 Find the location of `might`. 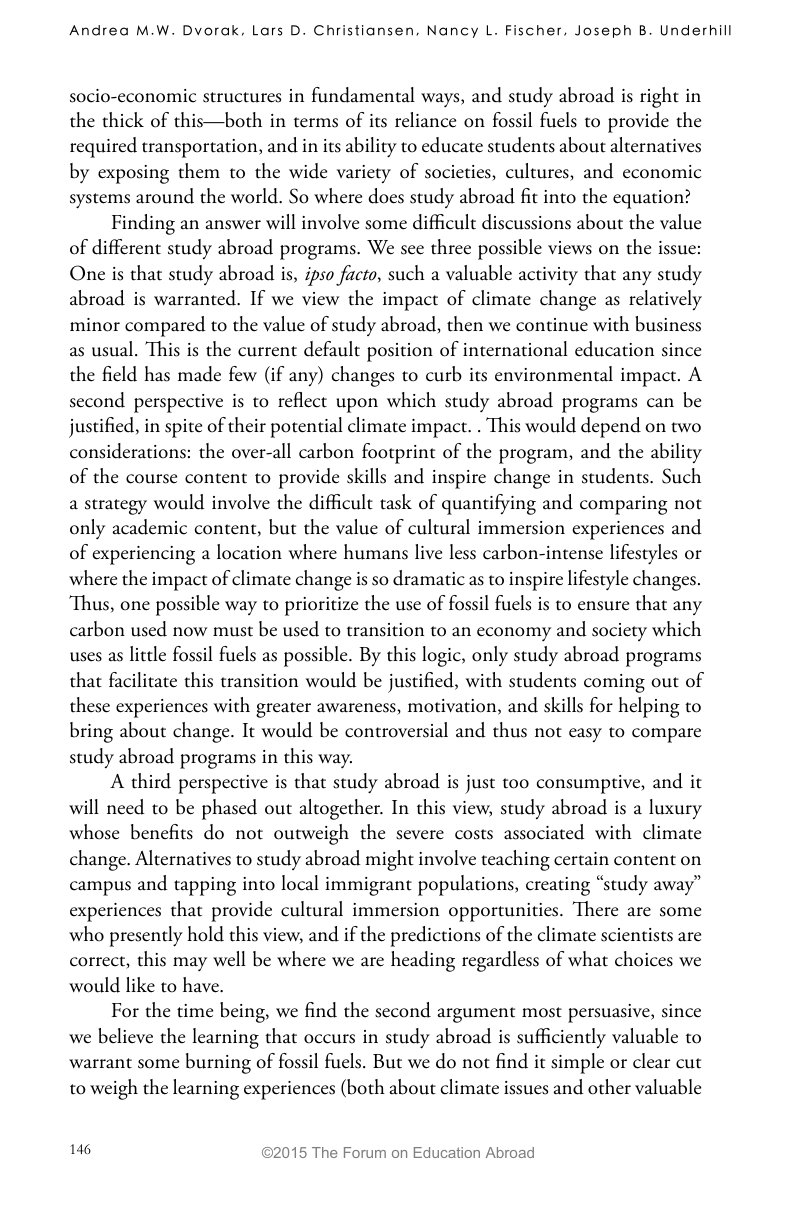

might is located at coordinates (389, 860).
